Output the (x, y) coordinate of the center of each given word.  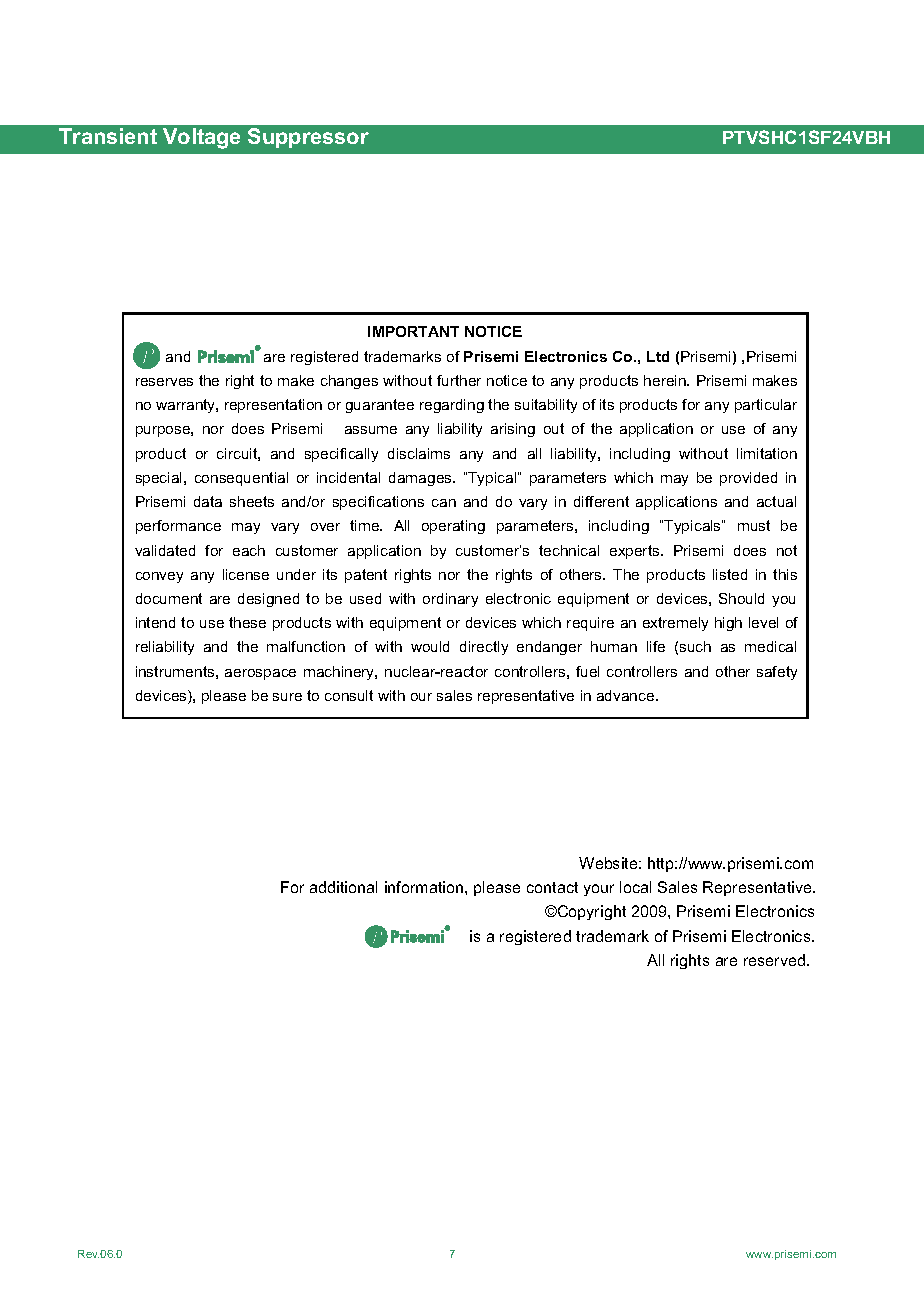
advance (627, 695)
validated (165, 550)
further (459, 380)
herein (666, 380)
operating (453, 527)
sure (287, 697)
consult (349, 695)
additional (343, 887)
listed (730, 574)
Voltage (201, 138)
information (425, 887)
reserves (164, 382)
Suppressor (308, 138)
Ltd (658, 356)
